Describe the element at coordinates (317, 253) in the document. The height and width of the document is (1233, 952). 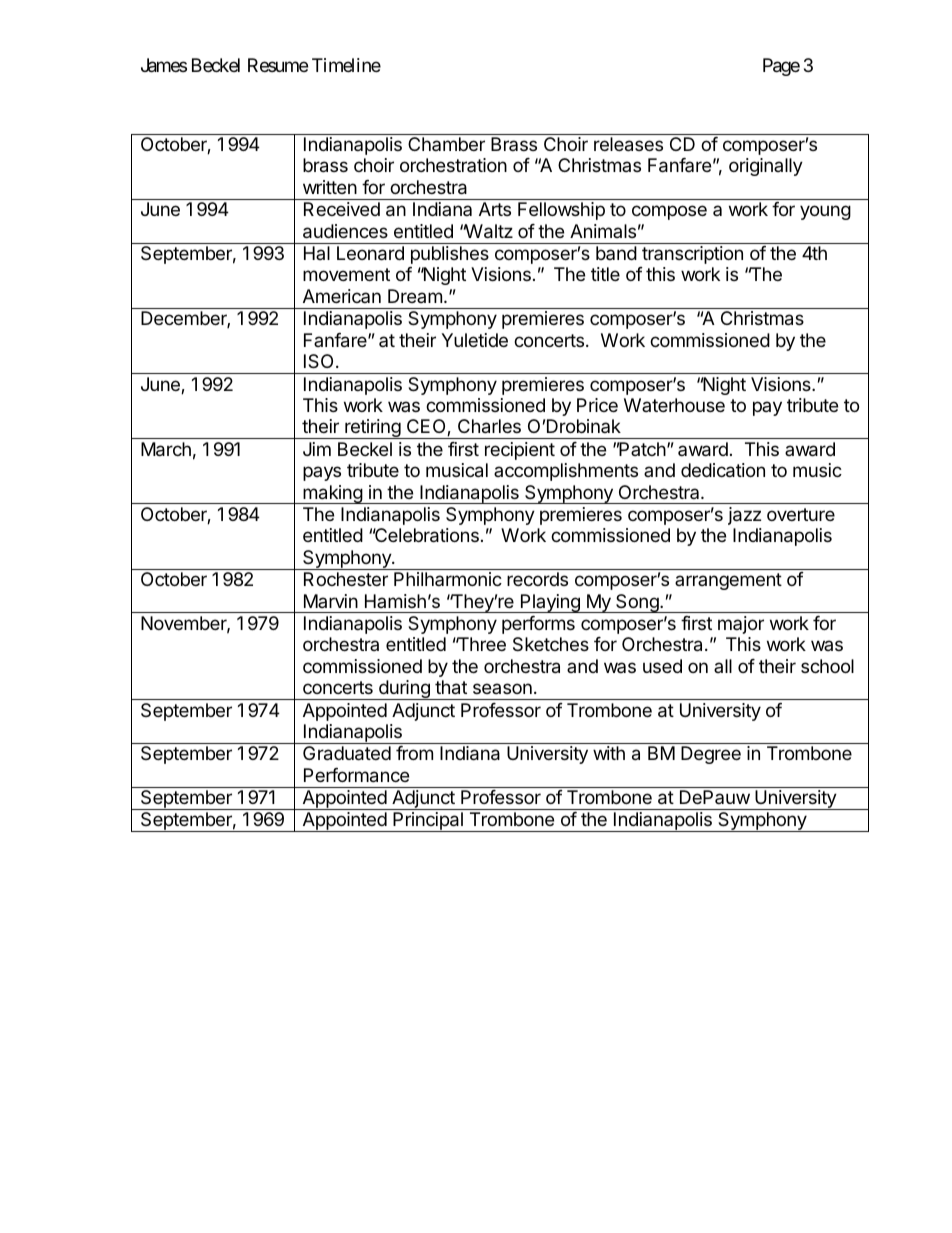
I see `Hal` at that location.
